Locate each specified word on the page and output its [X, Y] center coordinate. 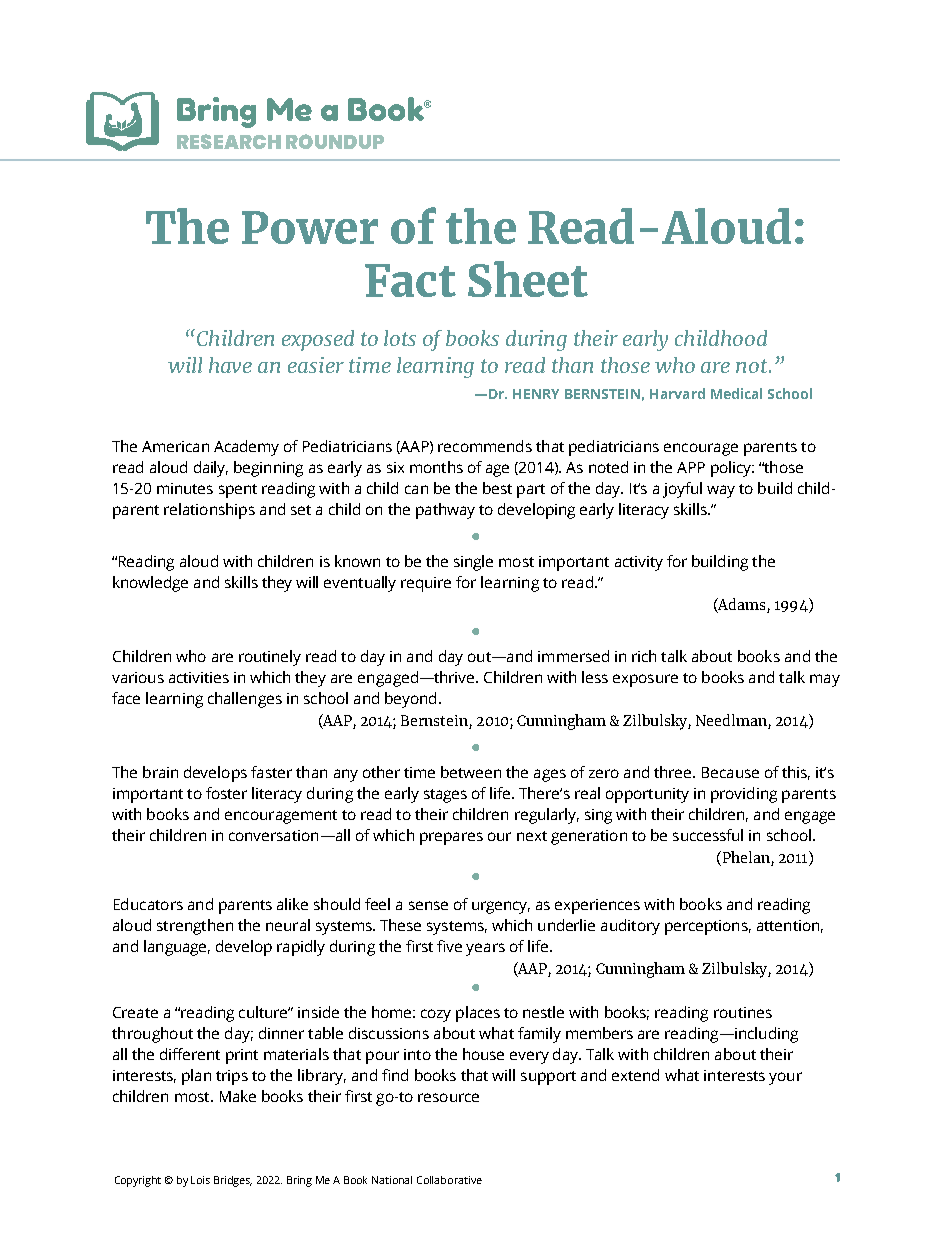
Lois [200, 1180]
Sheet [528, 279]
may [825, 680]
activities [199, 677]
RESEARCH [229, 141]
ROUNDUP [335, 141]
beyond [410, 700]
